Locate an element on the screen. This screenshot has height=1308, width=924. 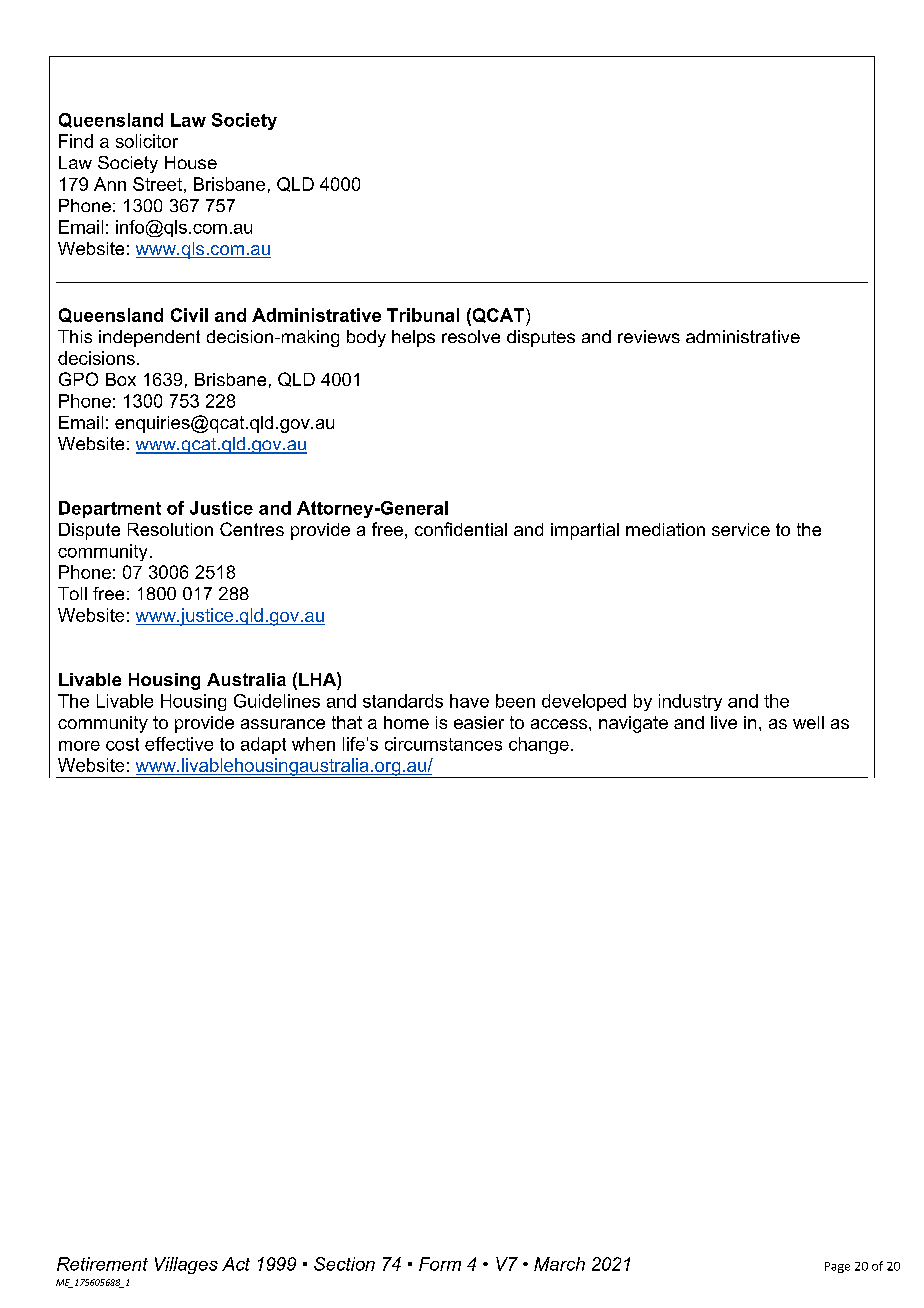
effective is located at coordinates (179, 744).
